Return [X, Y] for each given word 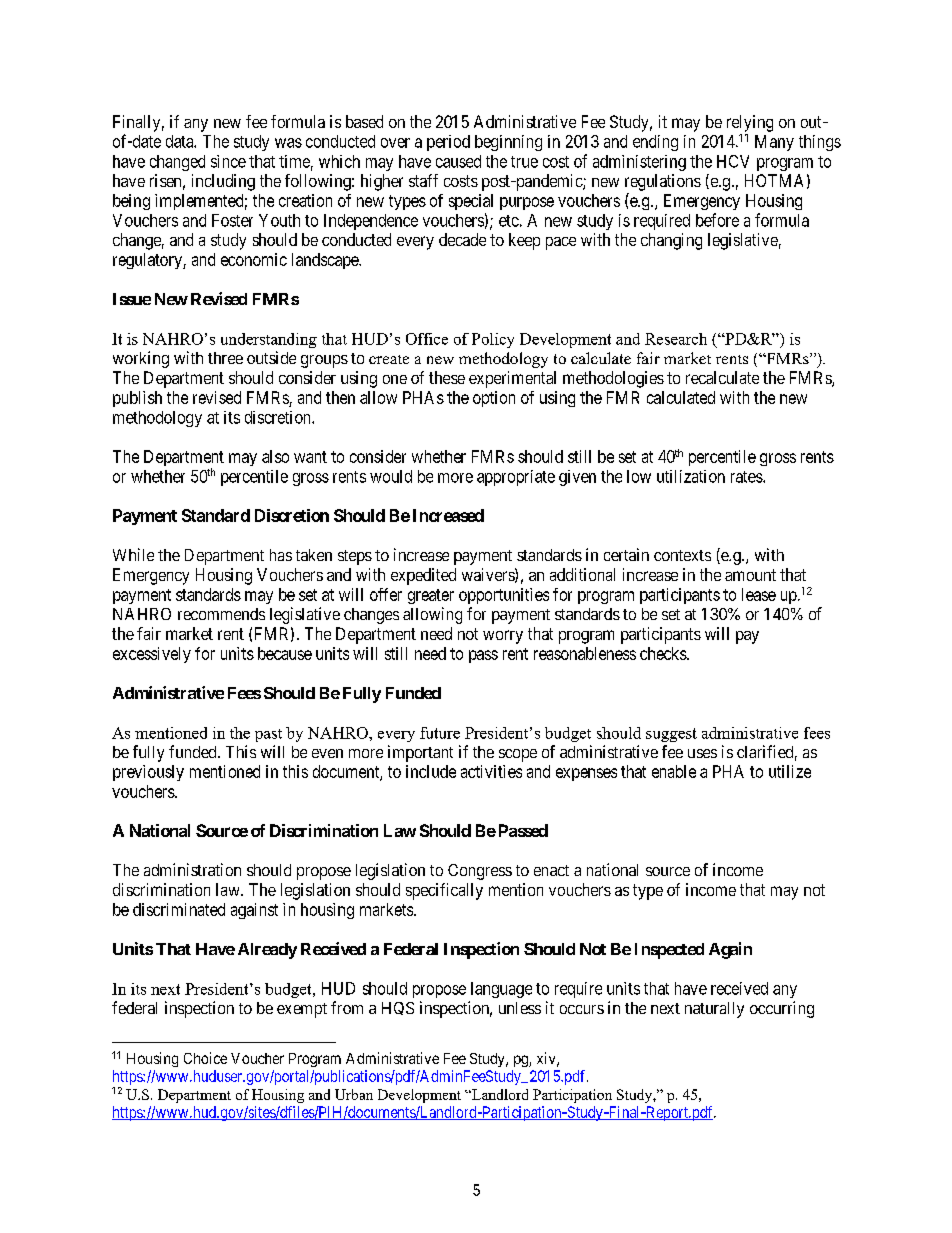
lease [759, 594]
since [228, 161]
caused [458, 161]
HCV [733, 161]
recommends [221, 614]
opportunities [504, 596]
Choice [205, 1058]
